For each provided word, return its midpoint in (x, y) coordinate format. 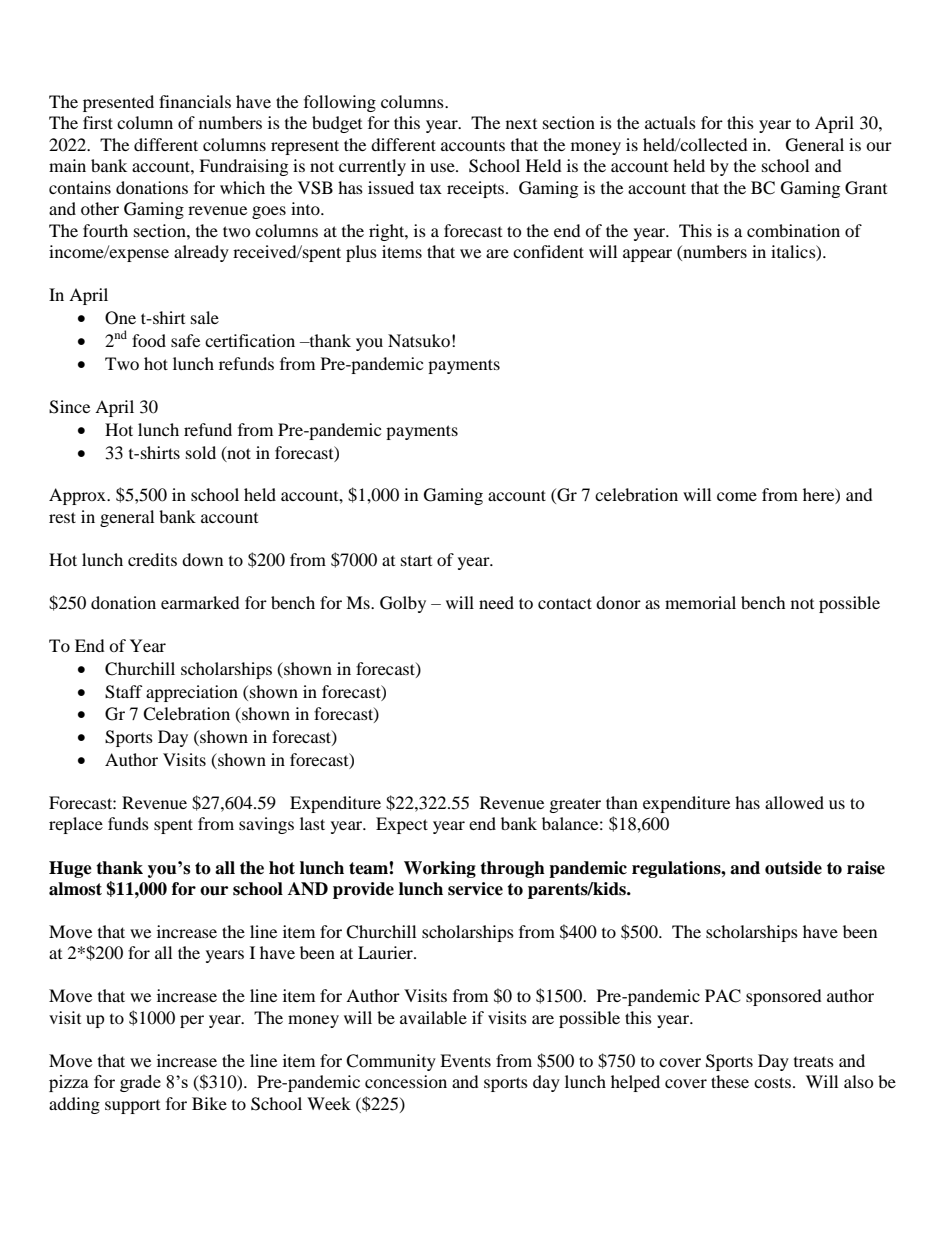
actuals (670, 122)
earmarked (200, 602)
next (521, 124)
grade (140, 1083)
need (496, 602)
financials (195, 101)
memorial (700, 602)
